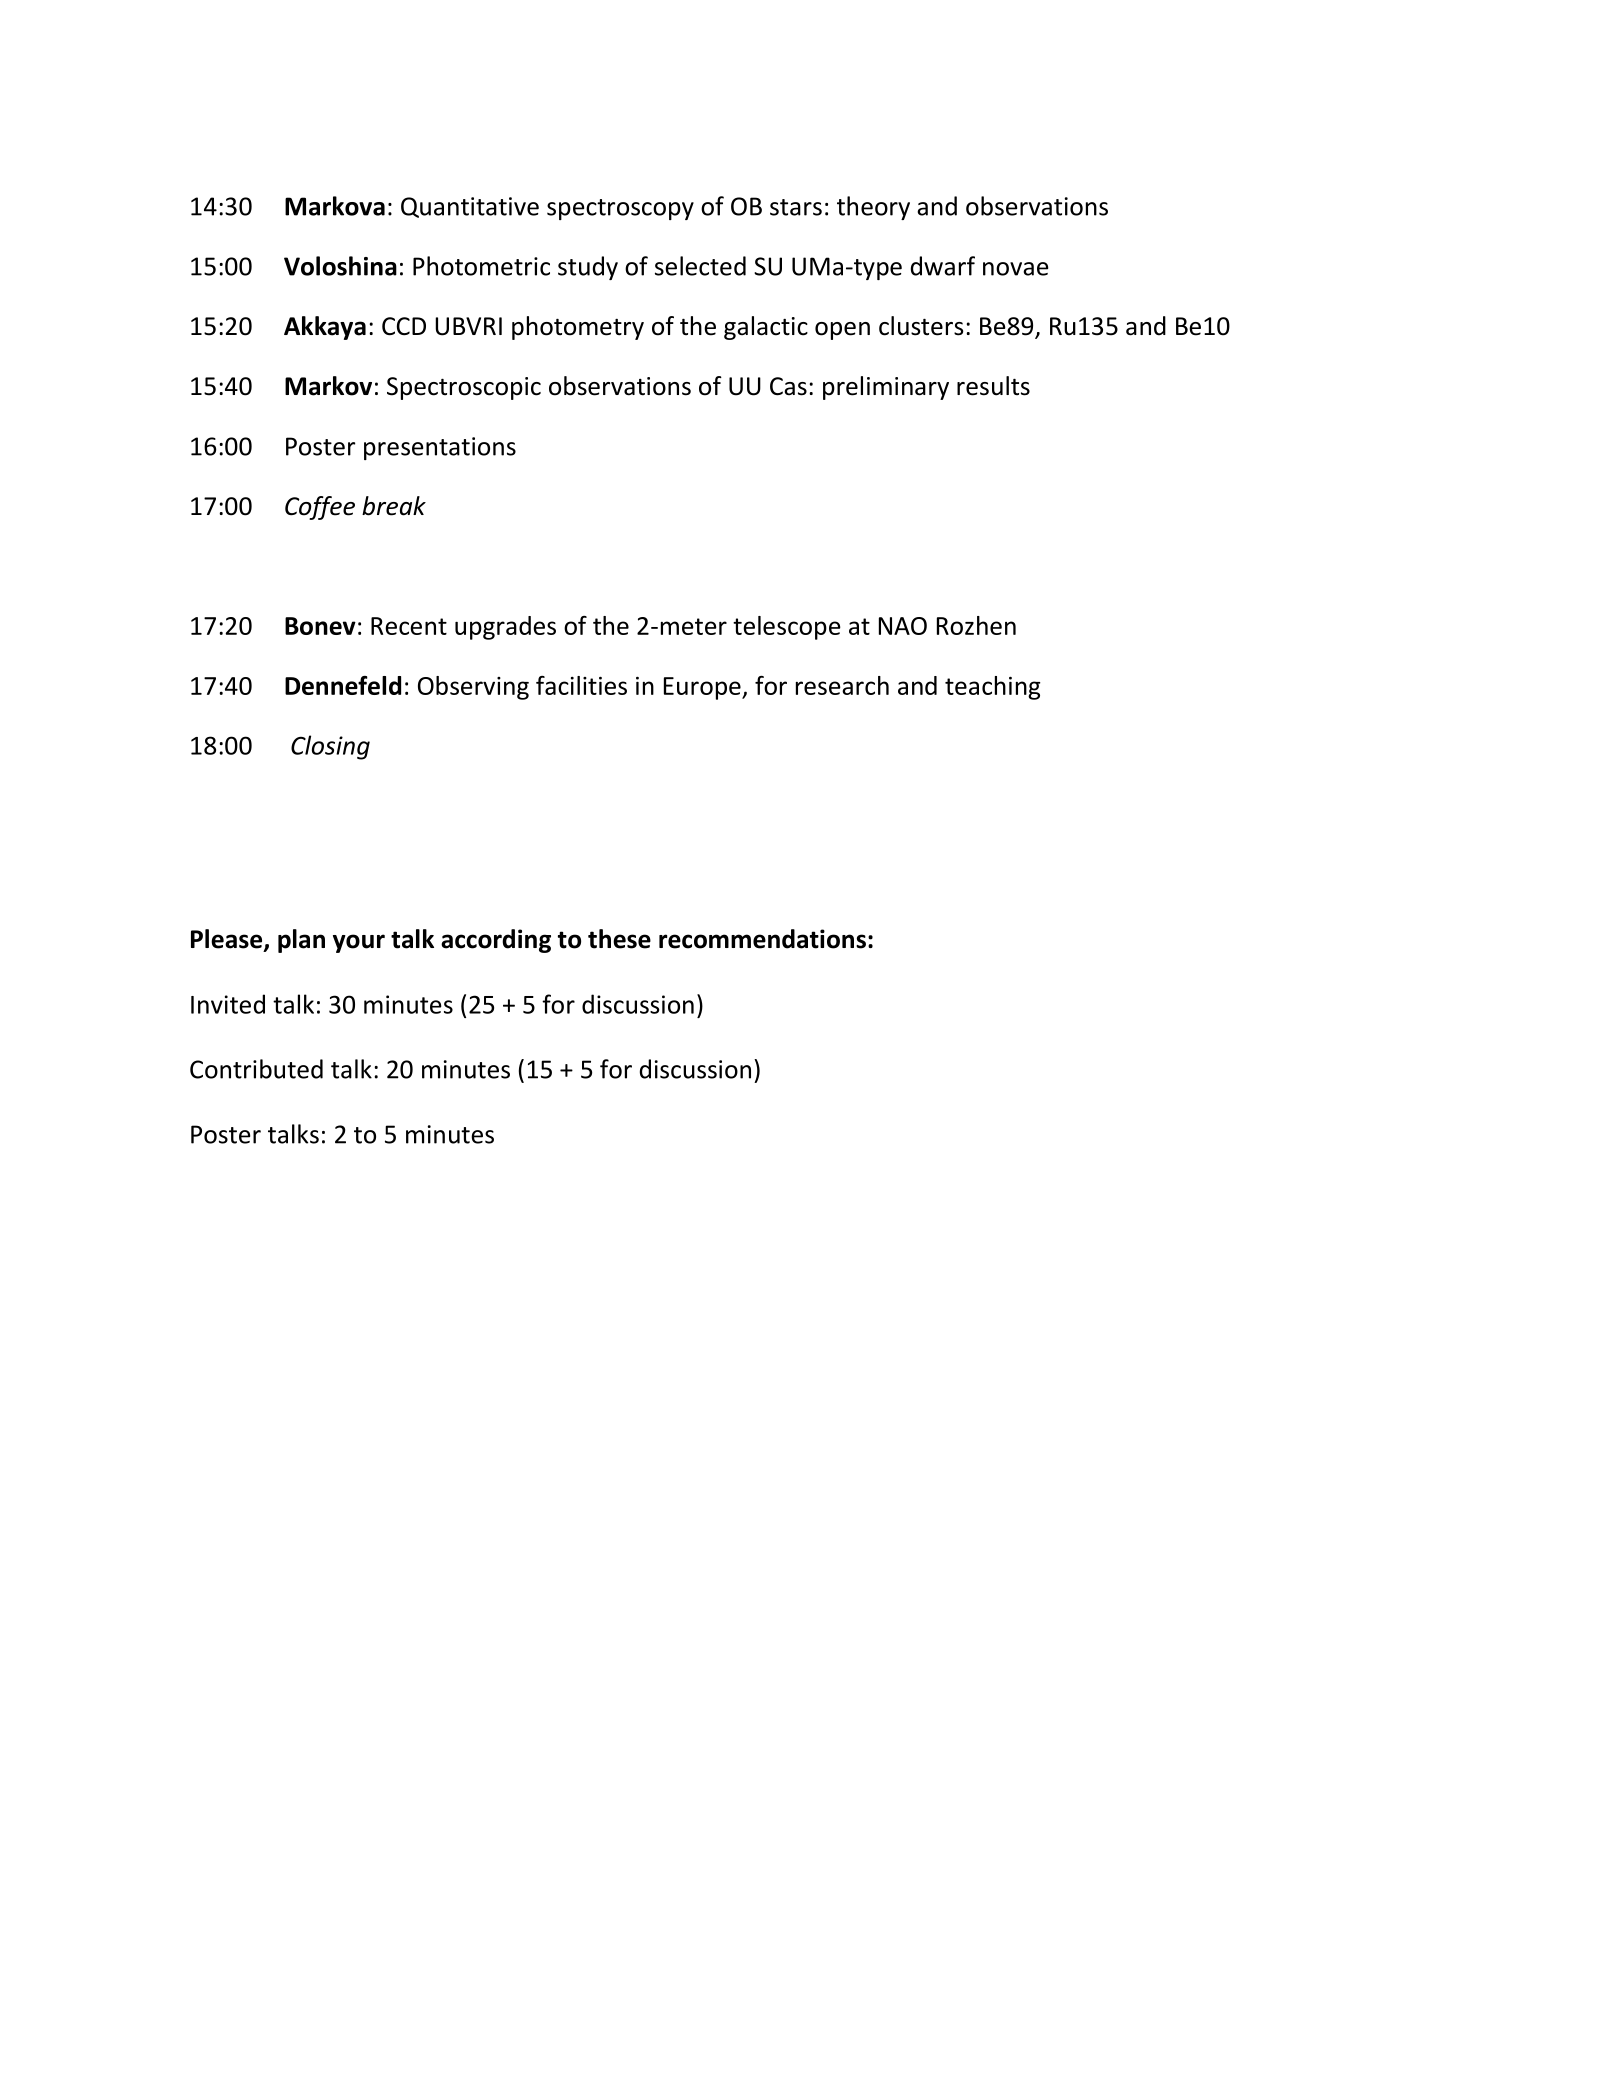 The image size is (1607, 2080). I want to click on NAO, so click(903, 626).
